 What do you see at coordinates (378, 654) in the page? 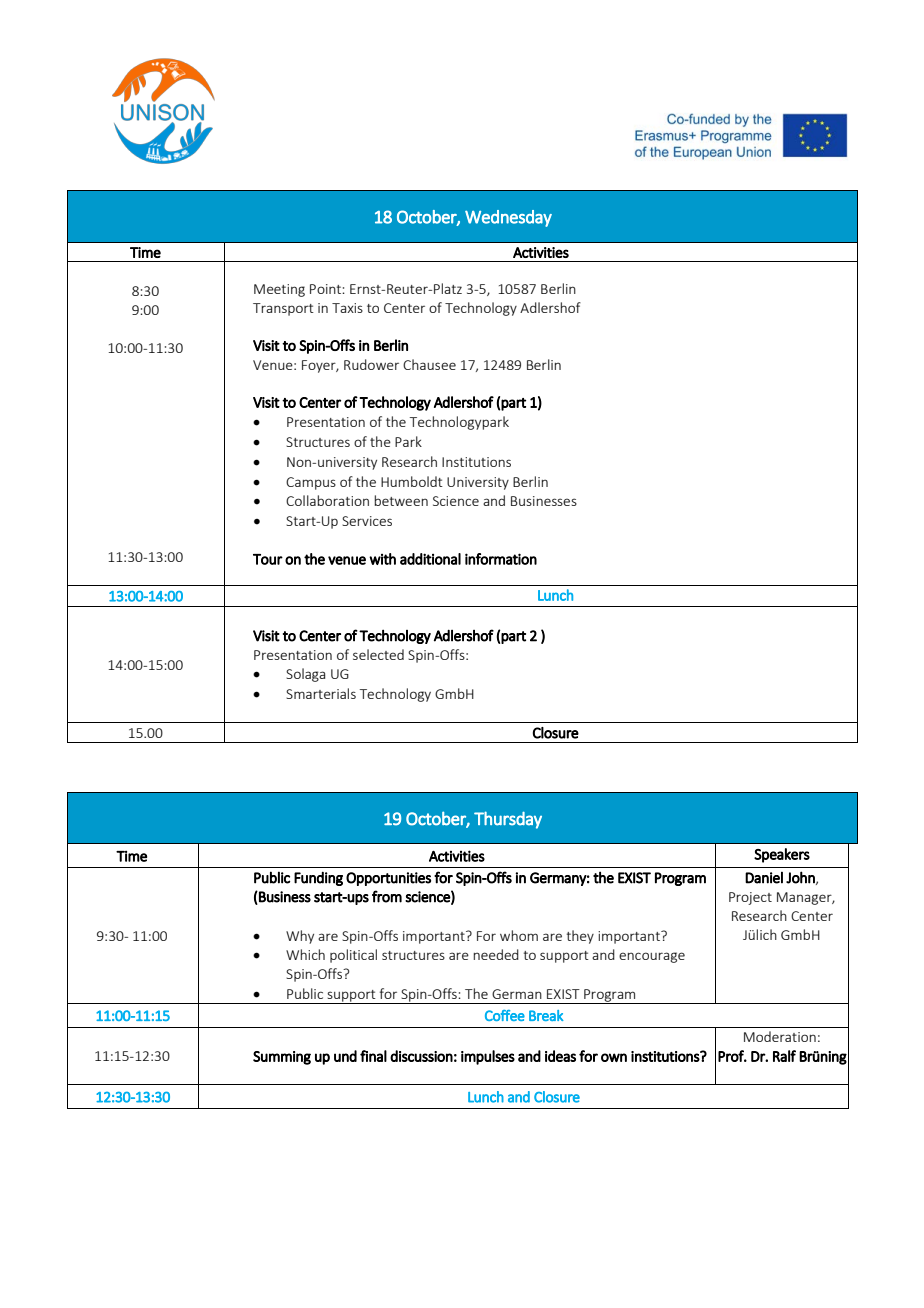
I see `selected` at bounding box center [378, 654].
